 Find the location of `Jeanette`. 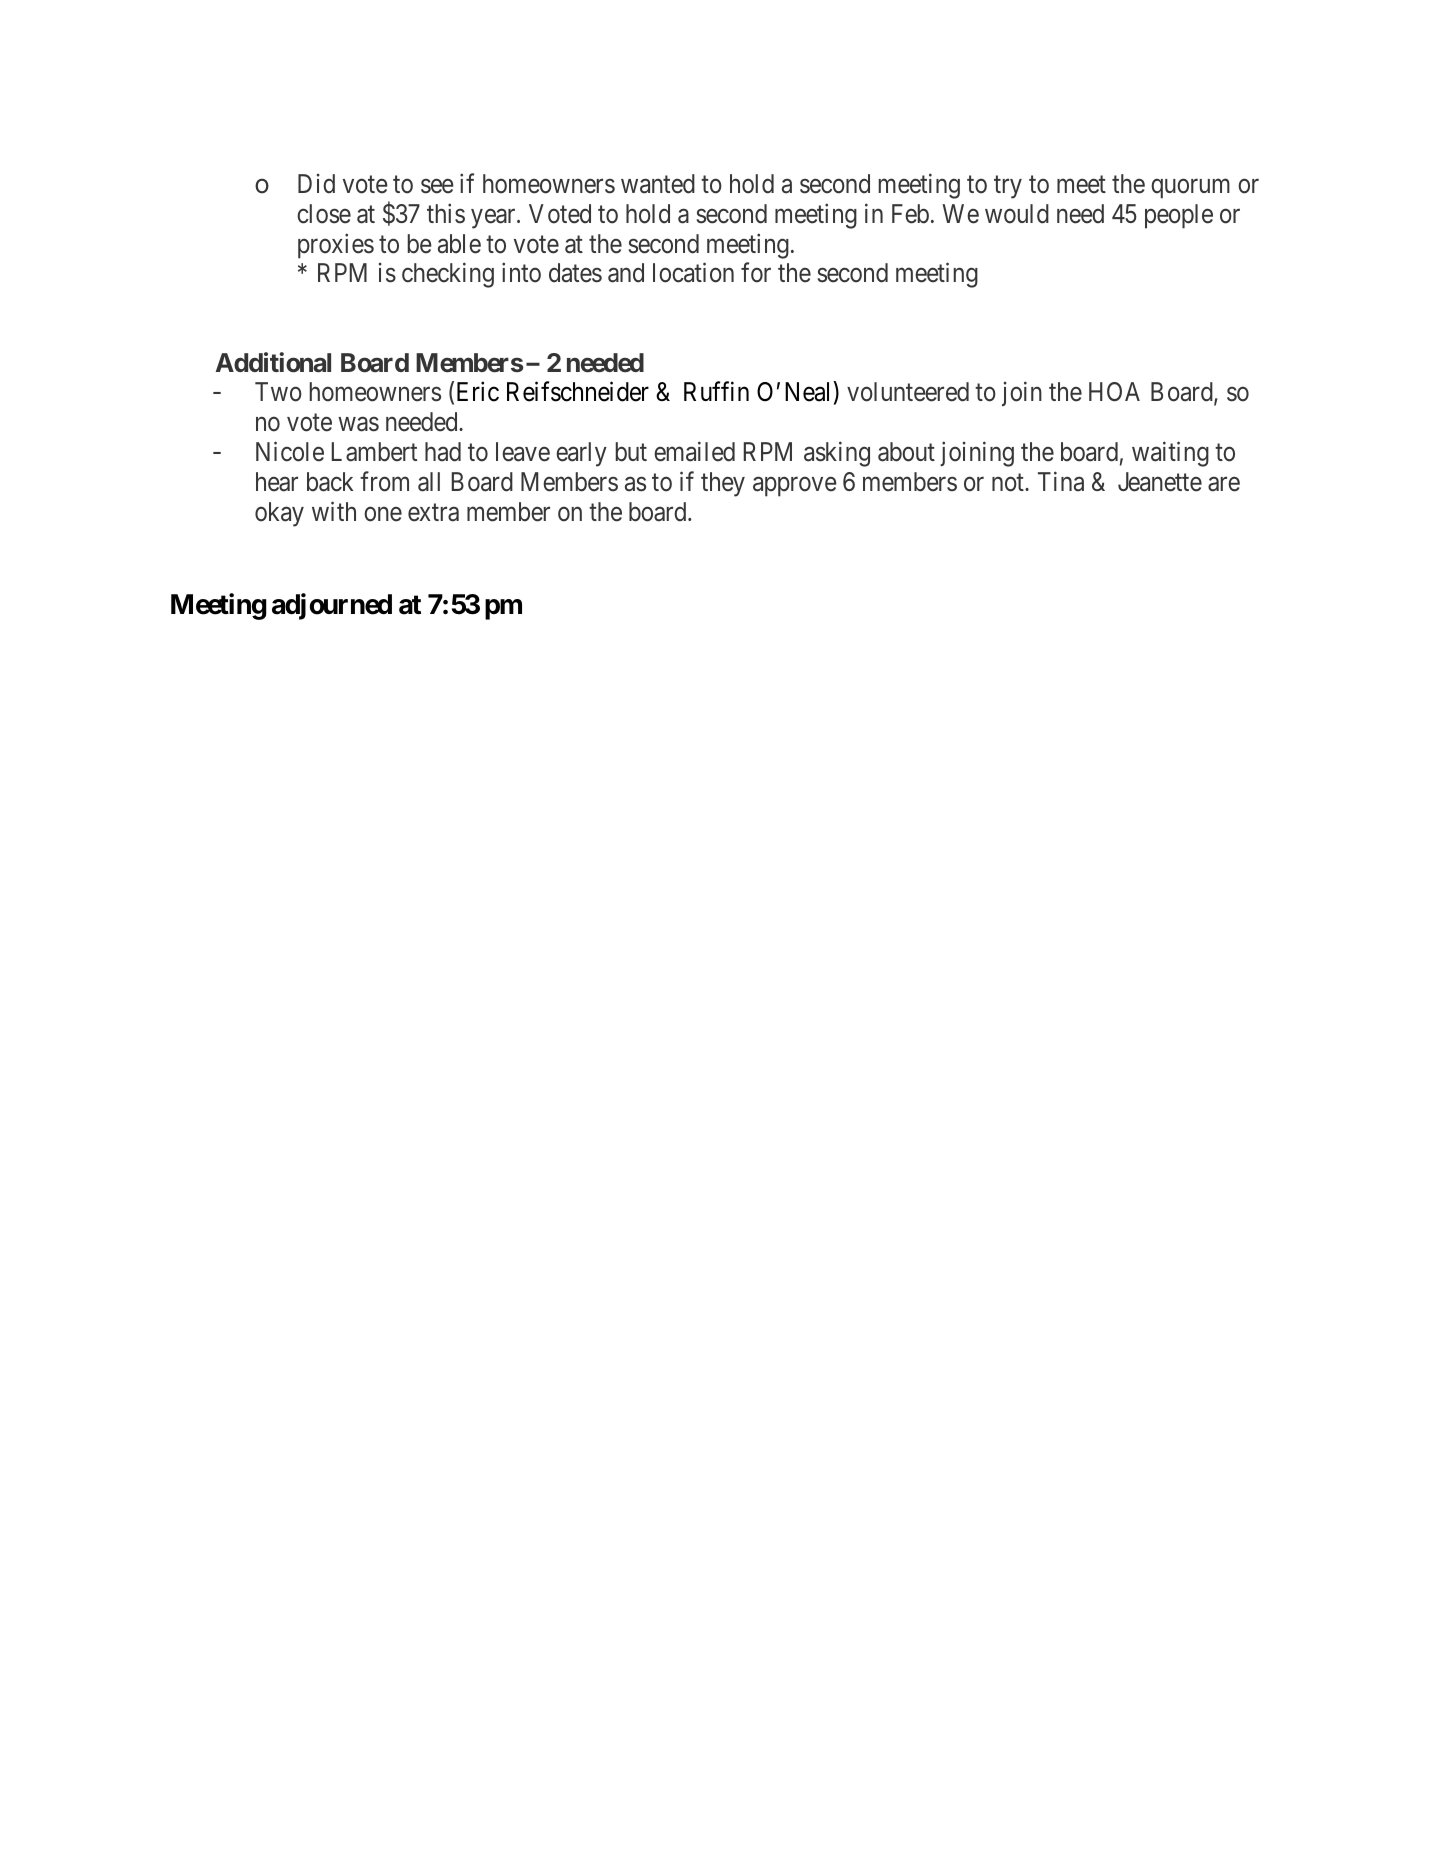

Jeanette is located at coordinates (1160, 482).
